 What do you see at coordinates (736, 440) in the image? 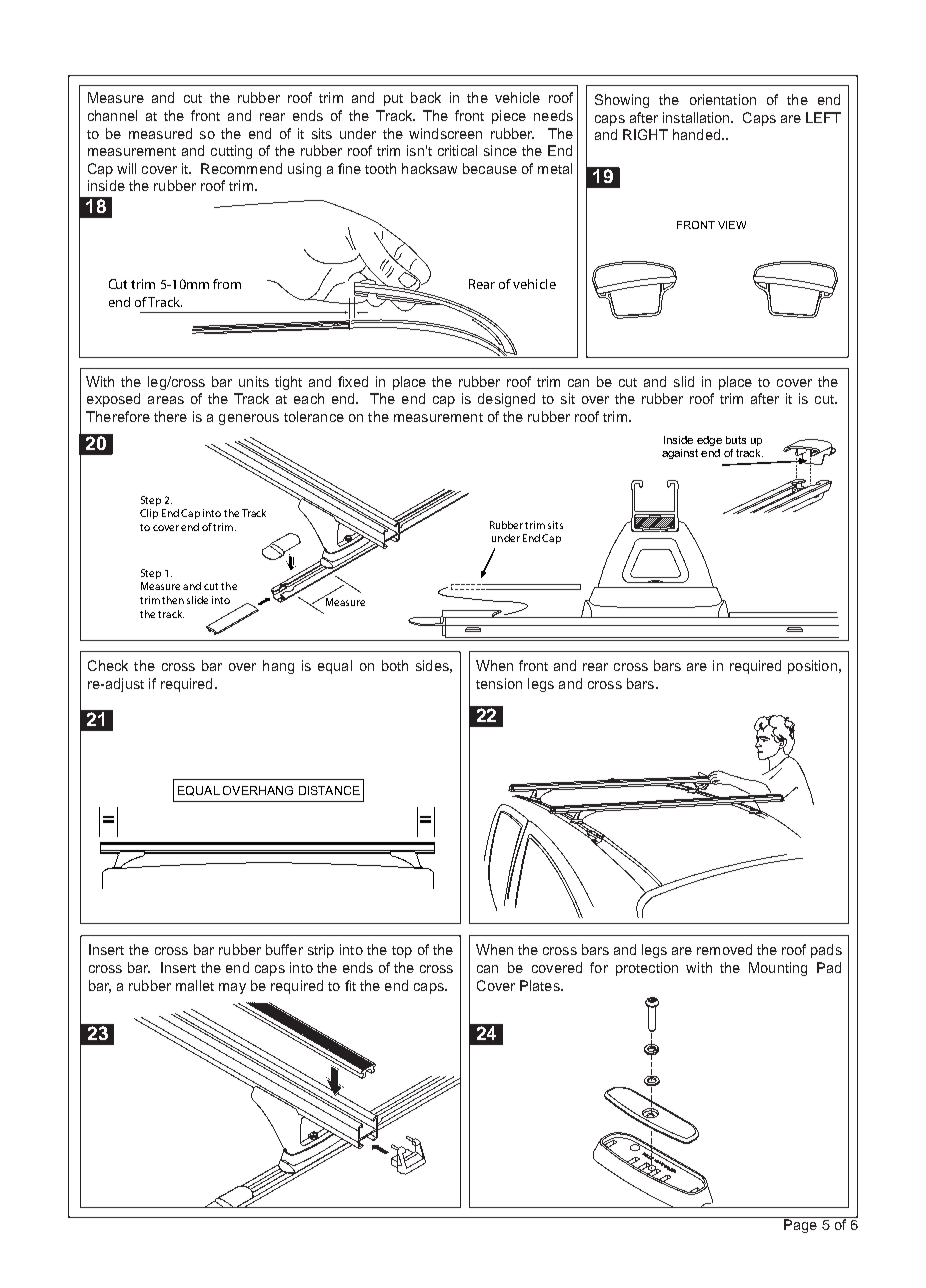
I see `buts` at bounding box center [736, 440].
